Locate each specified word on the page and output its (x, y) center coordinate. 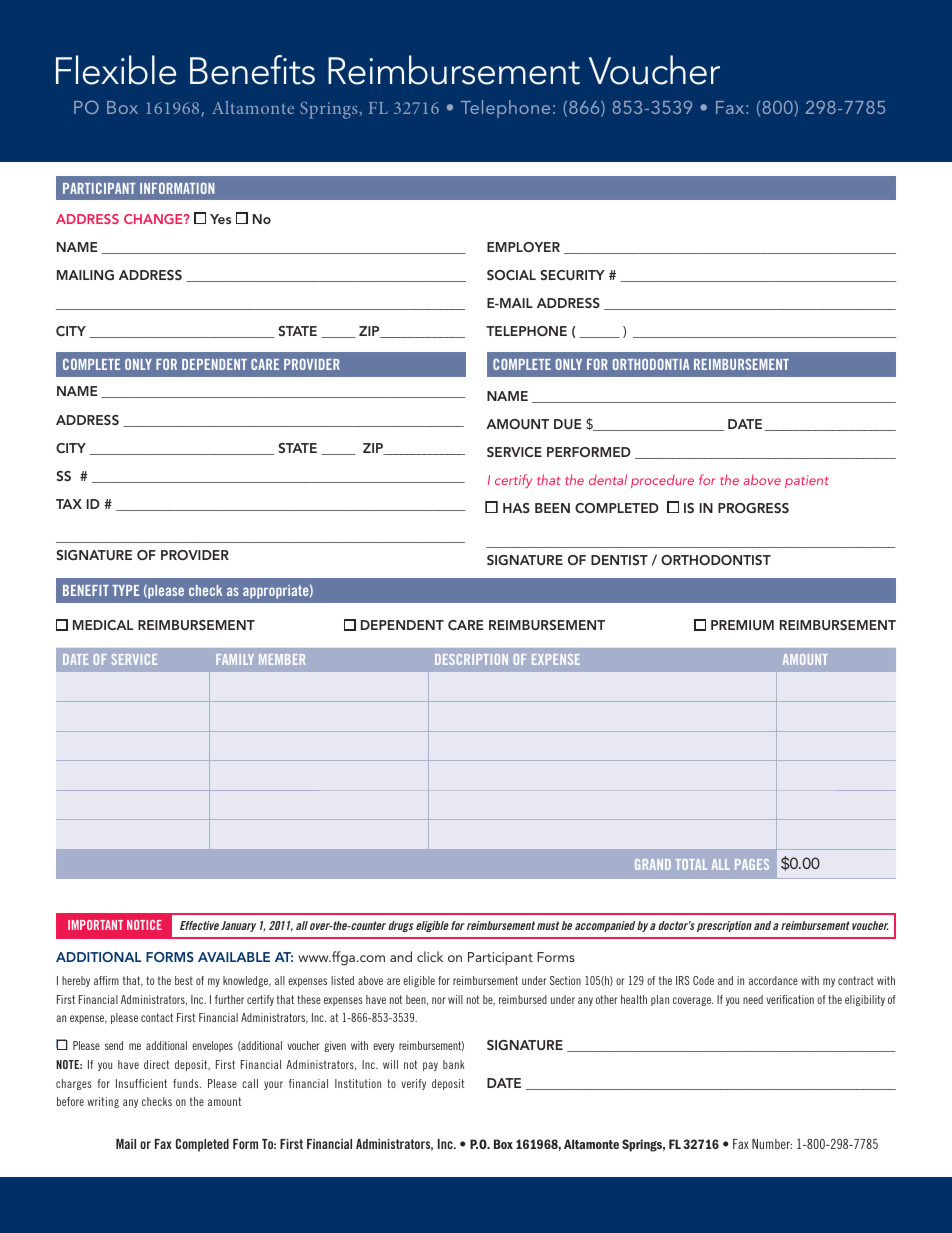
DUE (568, 424)
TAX (69, 504)
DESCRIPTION (471, 659)
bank (454, 1064)
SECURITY (573, 275)
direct (156, 1064)
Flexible (116, 70)
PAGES (752, 864)
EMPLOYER (523, 247)
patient (807, 481)
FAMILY (235, 659)
